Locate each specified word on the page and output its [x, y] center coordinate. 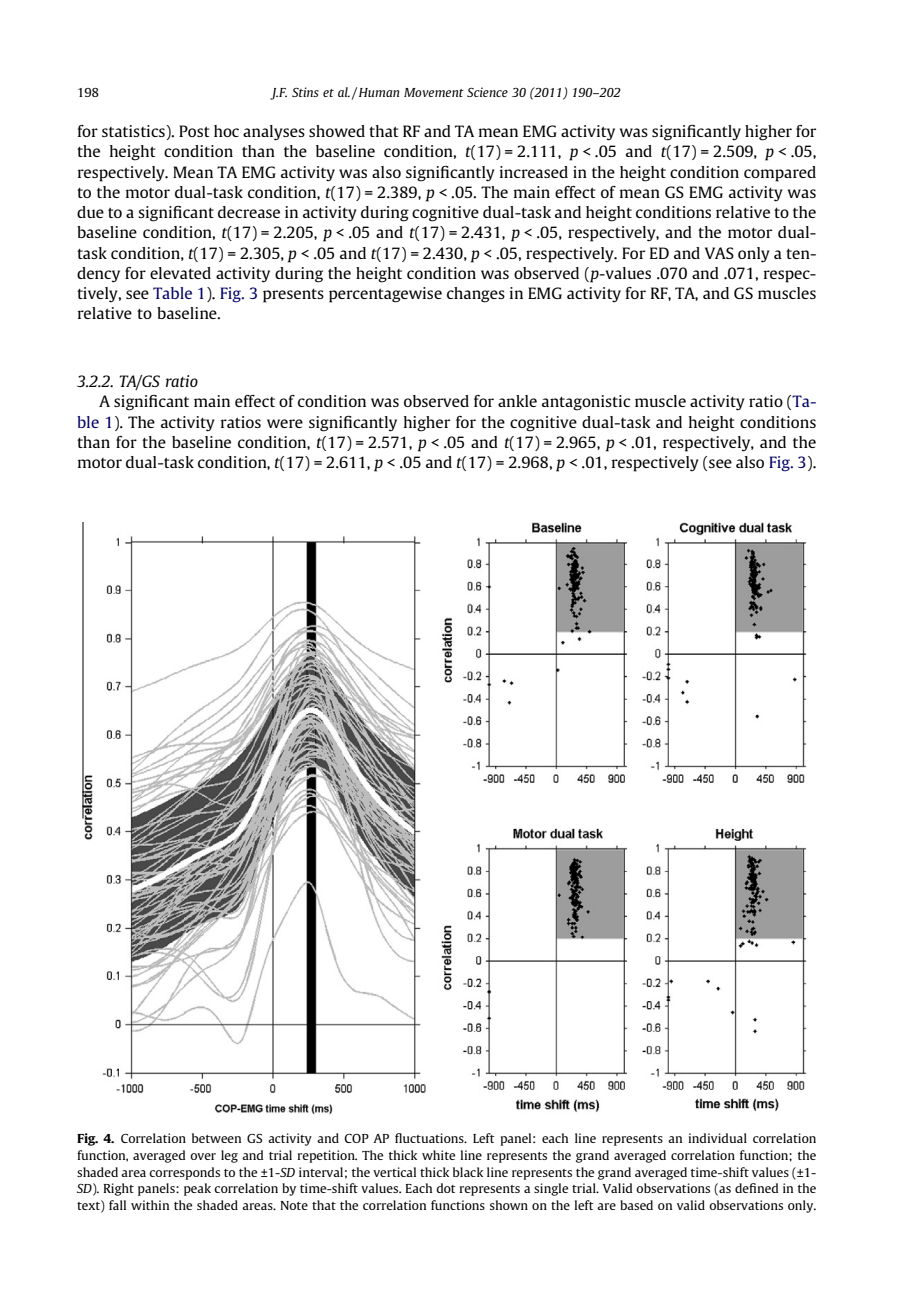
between [216, 1138]
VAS [719, 253]
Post [194, 131]
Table [172, 293]
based [636, 1205]
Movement [434, 92]
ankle [517, 401]
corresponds [184, 1173]
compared [780, 174]
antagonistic [586, 403]
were [285, 423]
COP [356, 1138]
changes [476, 295]
